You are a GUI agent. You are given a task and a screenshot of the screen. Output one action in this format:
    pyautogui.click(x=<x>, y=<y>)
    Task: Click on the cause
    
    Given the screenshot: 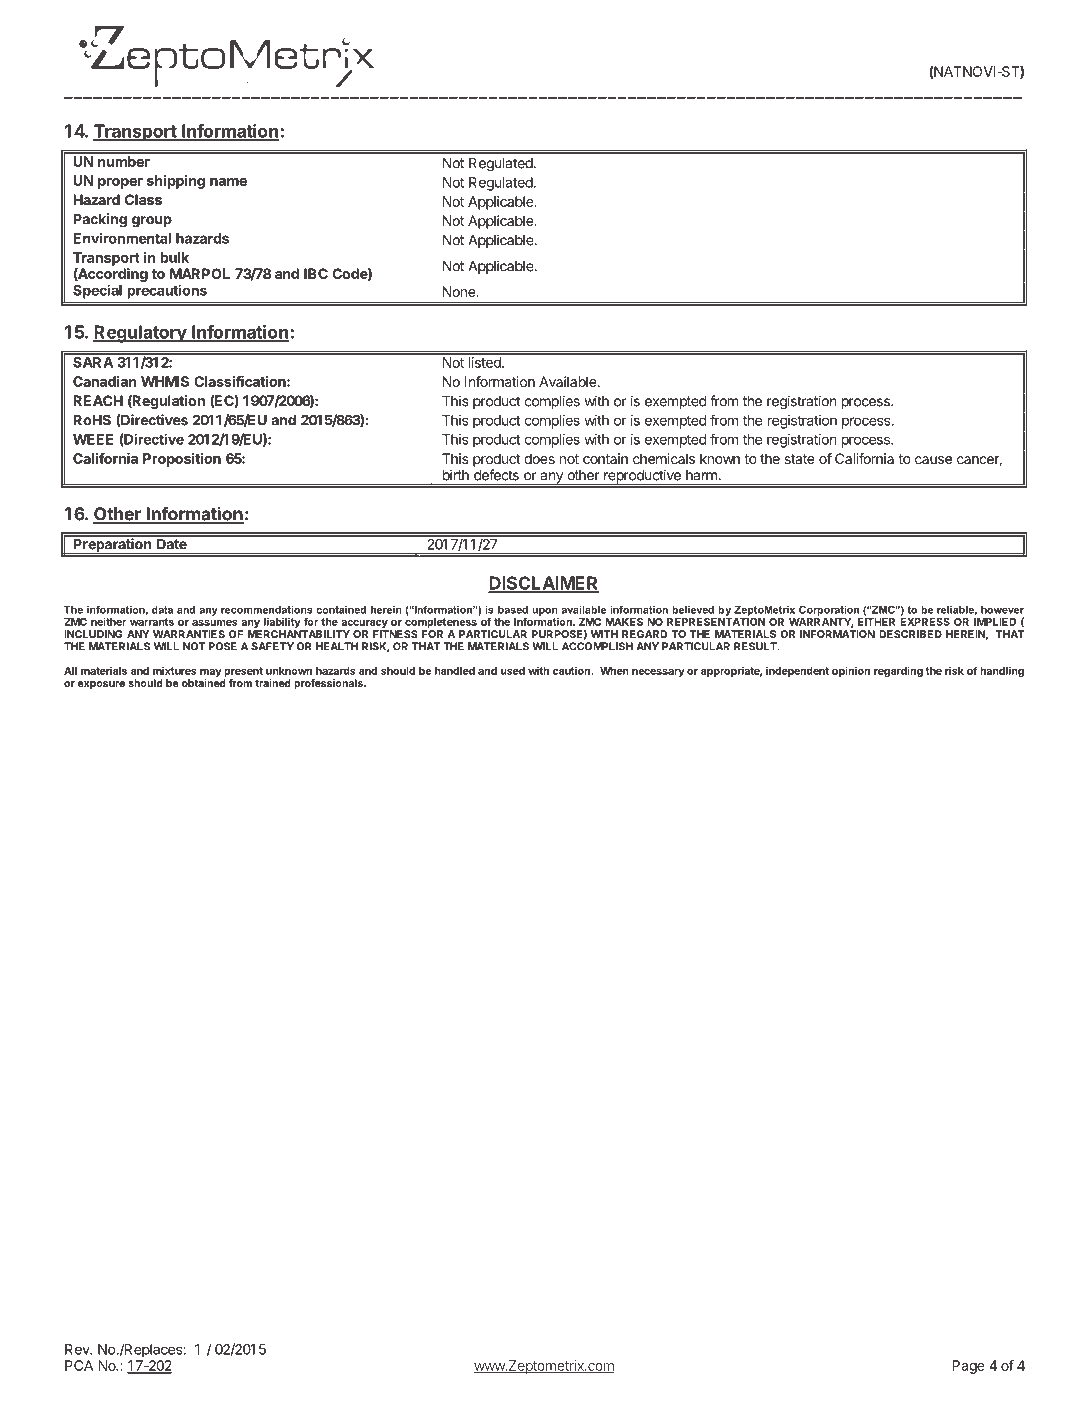 What is the action you would take?
    pyautogui.click(x=933, y=460)
